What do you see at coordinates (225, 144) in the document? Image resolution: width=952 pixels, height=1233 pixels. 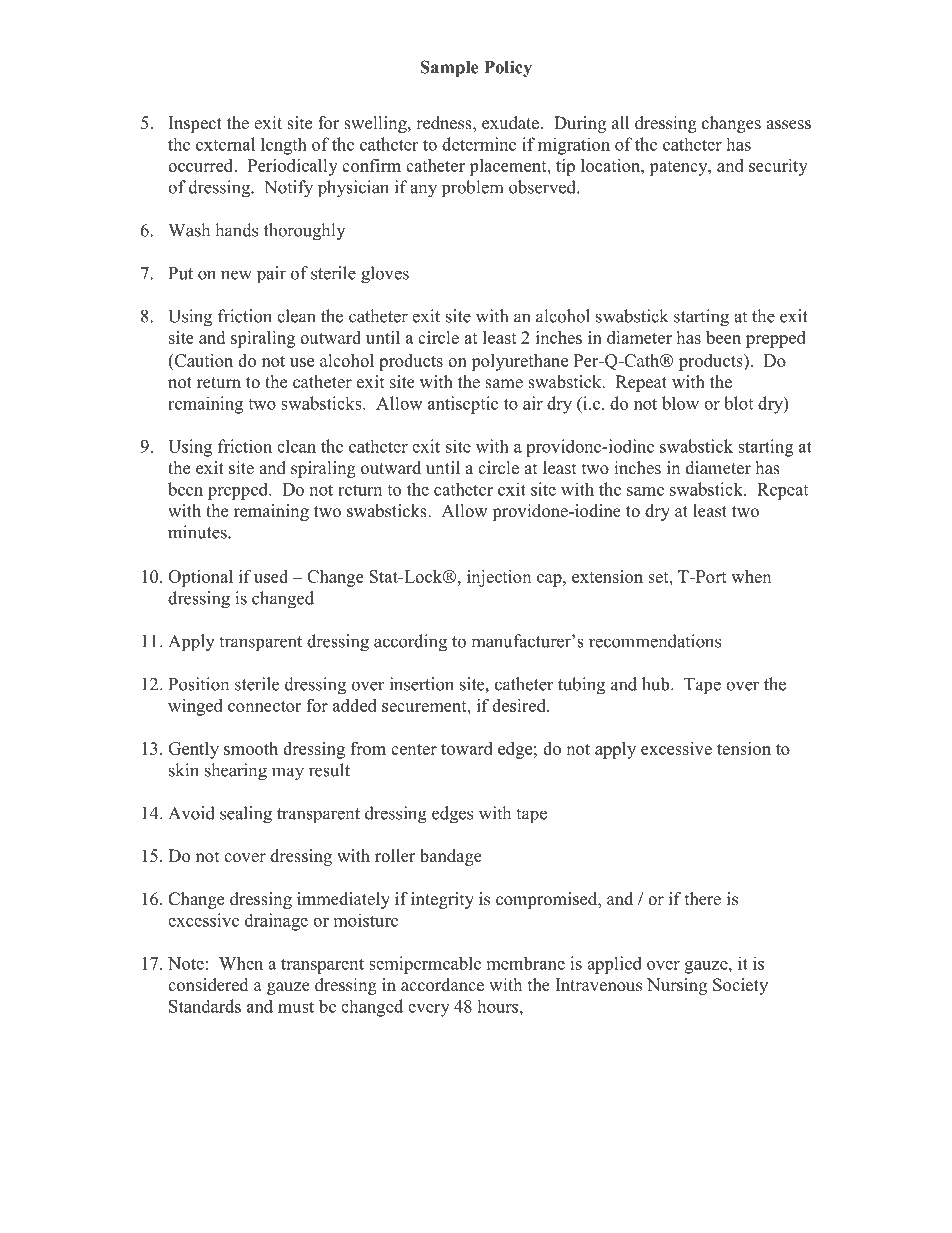 I see `external` at bounding box center [225, 144].
